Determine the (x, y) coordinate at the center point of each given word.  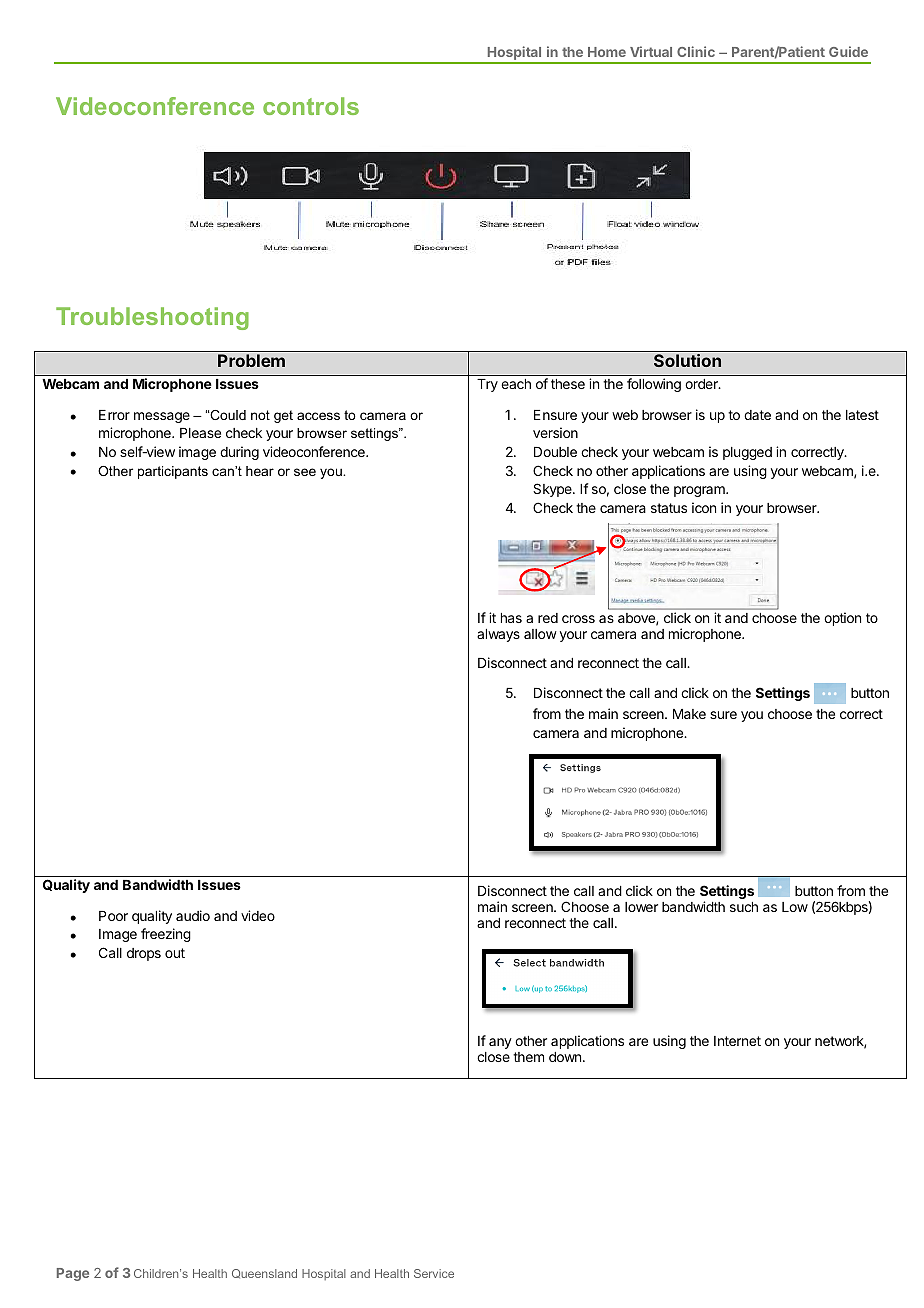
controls (311, 106)
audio (193, 915)
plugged (747, 453)
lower (641, 907)
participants (173, 472)
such (744, 907)
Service (434, 1273)
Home (607, 52)
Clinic (696, 51)
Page (73, 1274)
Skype (553, 490)
